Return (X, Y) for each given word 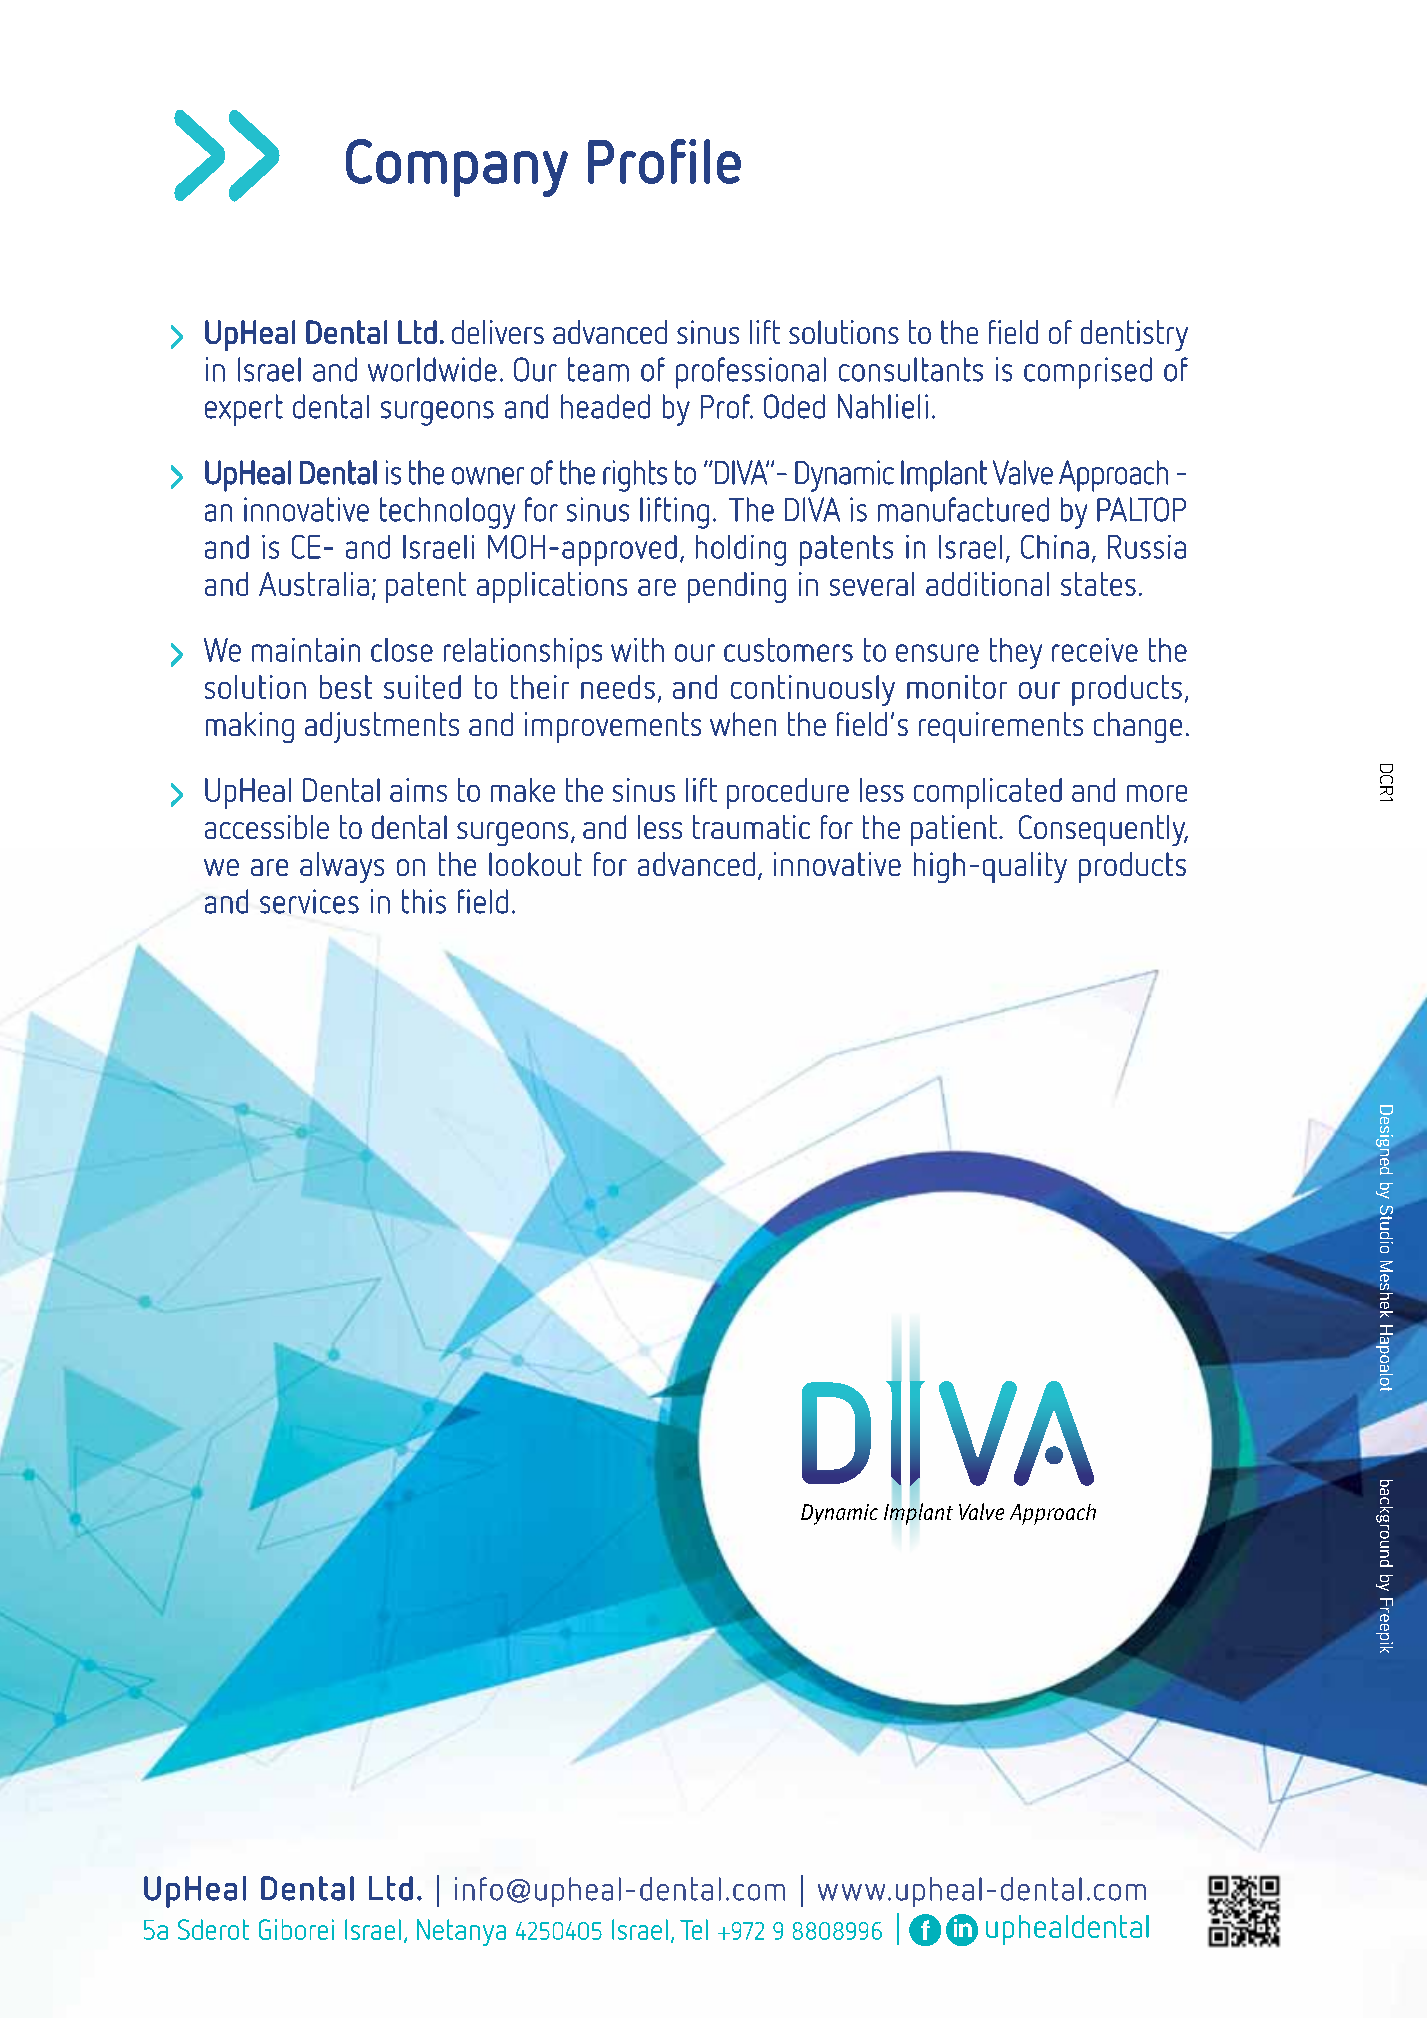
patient (954, 830)
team (598, 369)
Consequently (1103, 830)
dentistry (1134, 335)
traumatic (751, 827)
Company (457, 168)
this (424, 901)
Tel (694, 1929)
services (309, 901)
